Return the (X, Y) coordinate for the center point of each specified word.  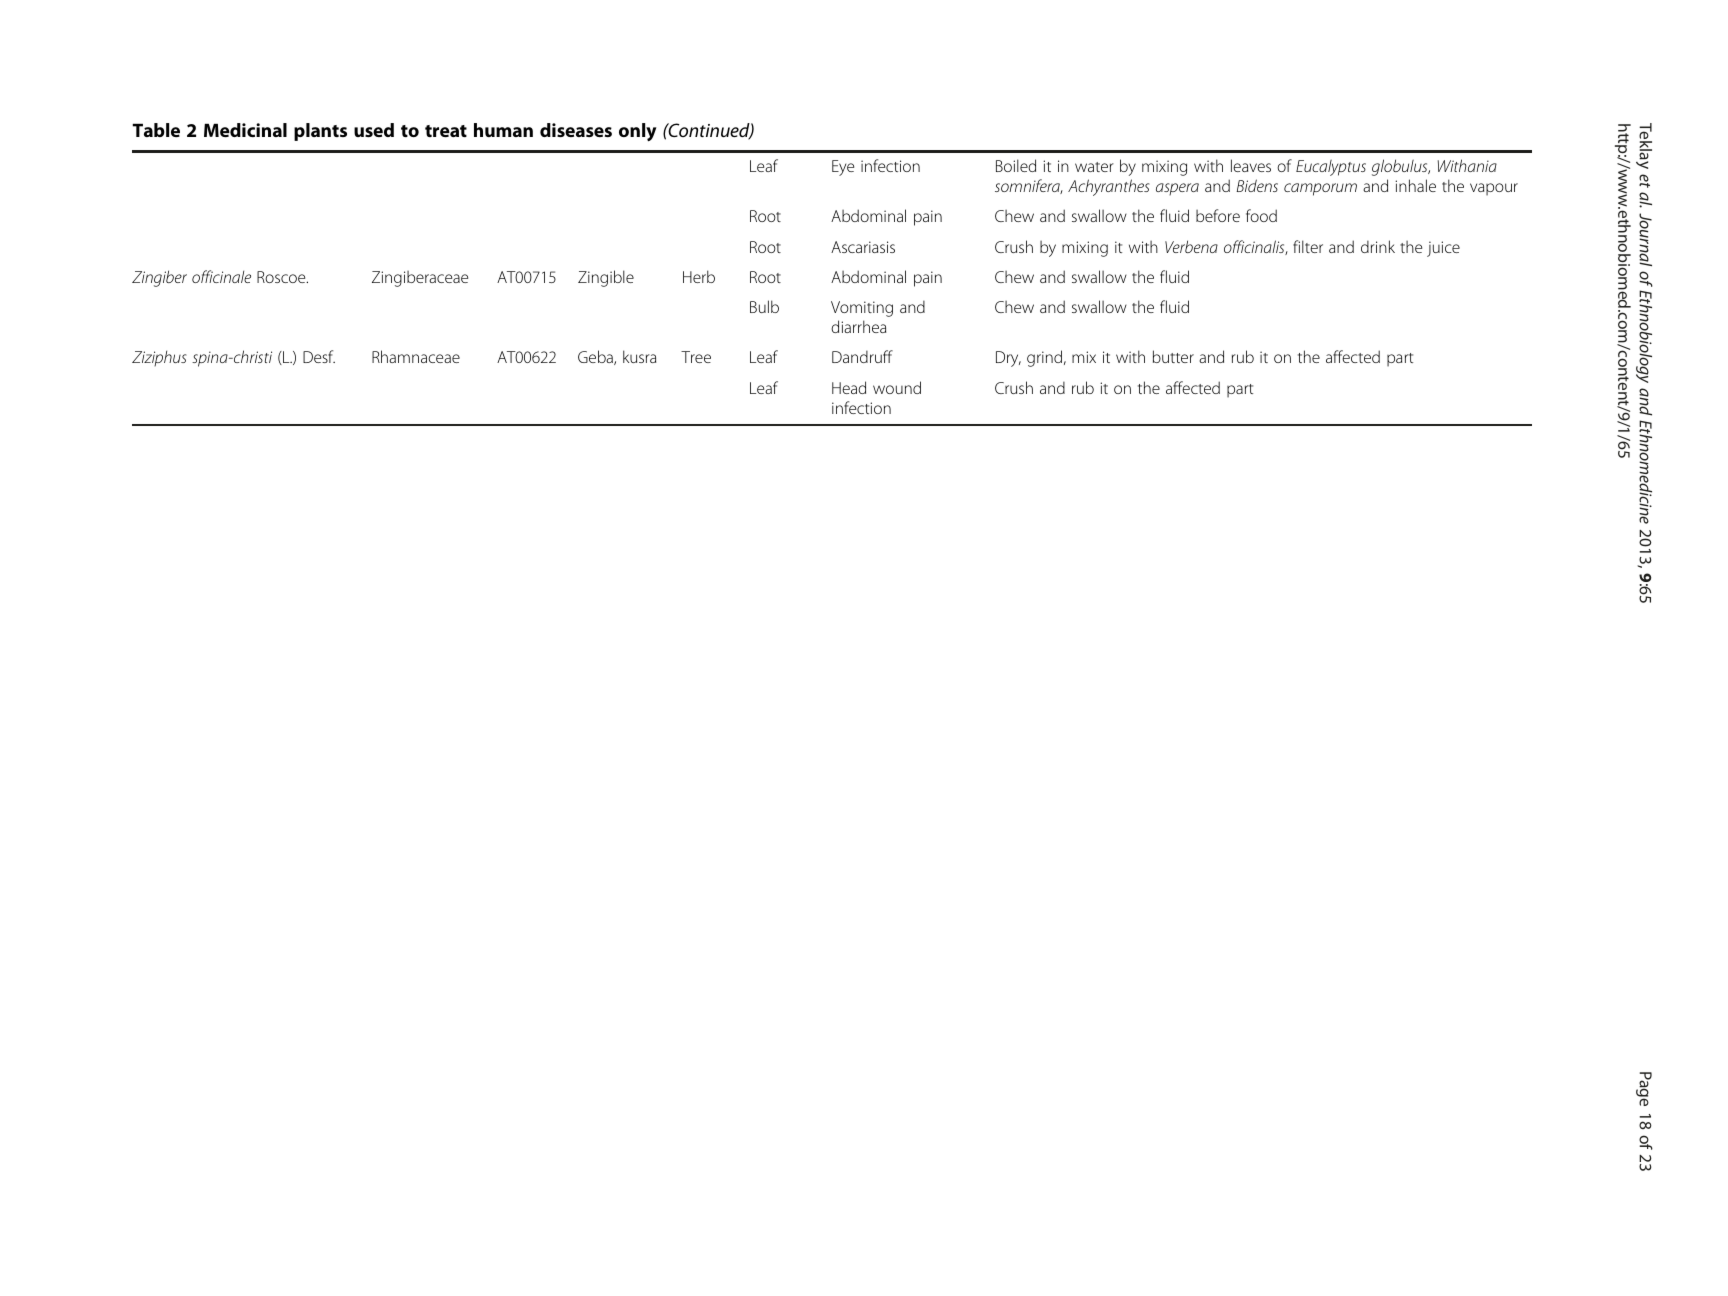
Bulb (764, 306)
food (1261, 215)
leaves (1251, 165)
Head (849, 387)
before (1218, 215)
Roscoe (282, 277)
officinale (221, 276)
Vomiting (862, 309)
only (638, 132)
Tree (696, 357)
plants (320, 132)
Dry (1008, 359)
